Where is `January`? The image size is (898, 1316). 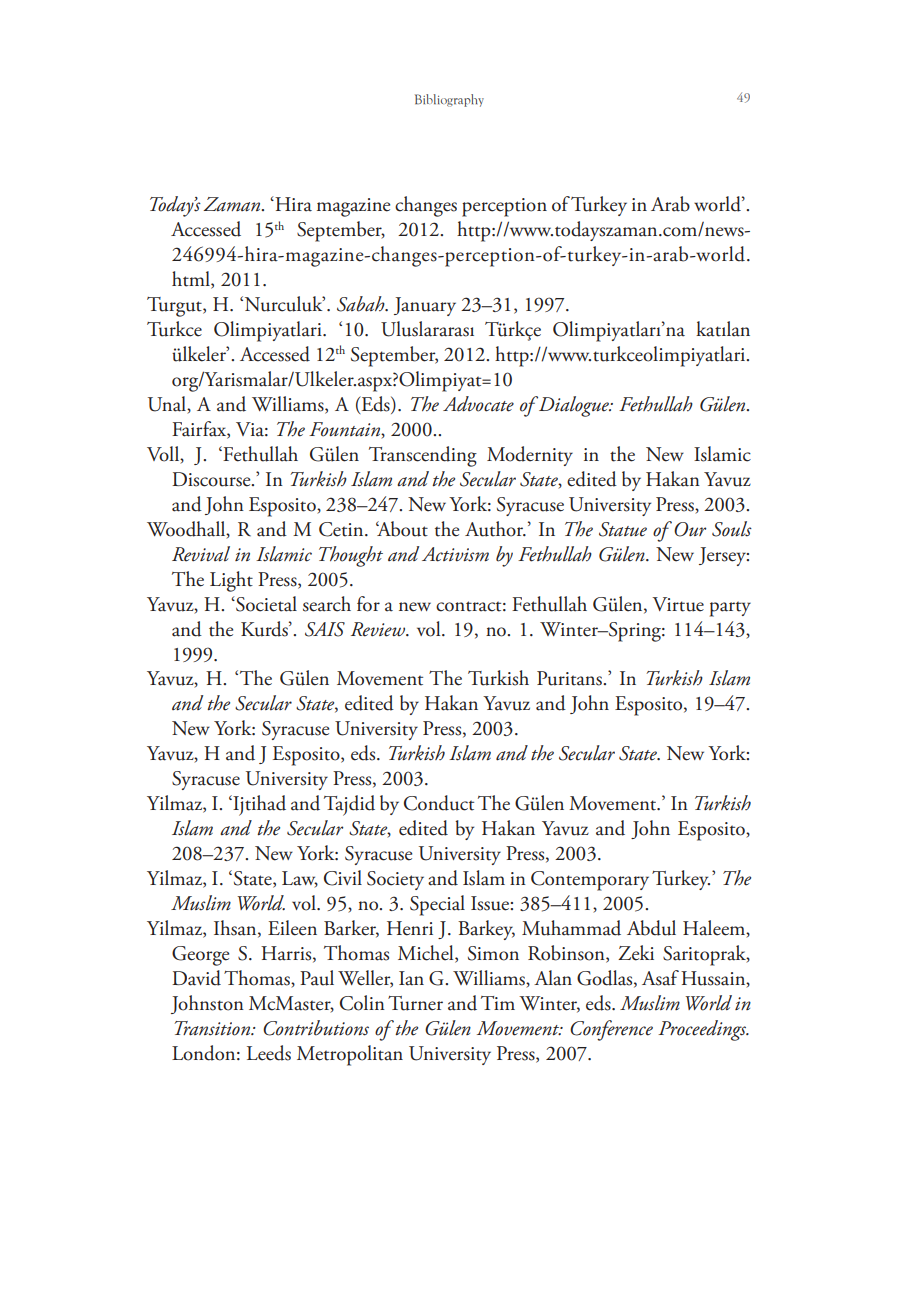
January is located at coordinates (425, 306).
